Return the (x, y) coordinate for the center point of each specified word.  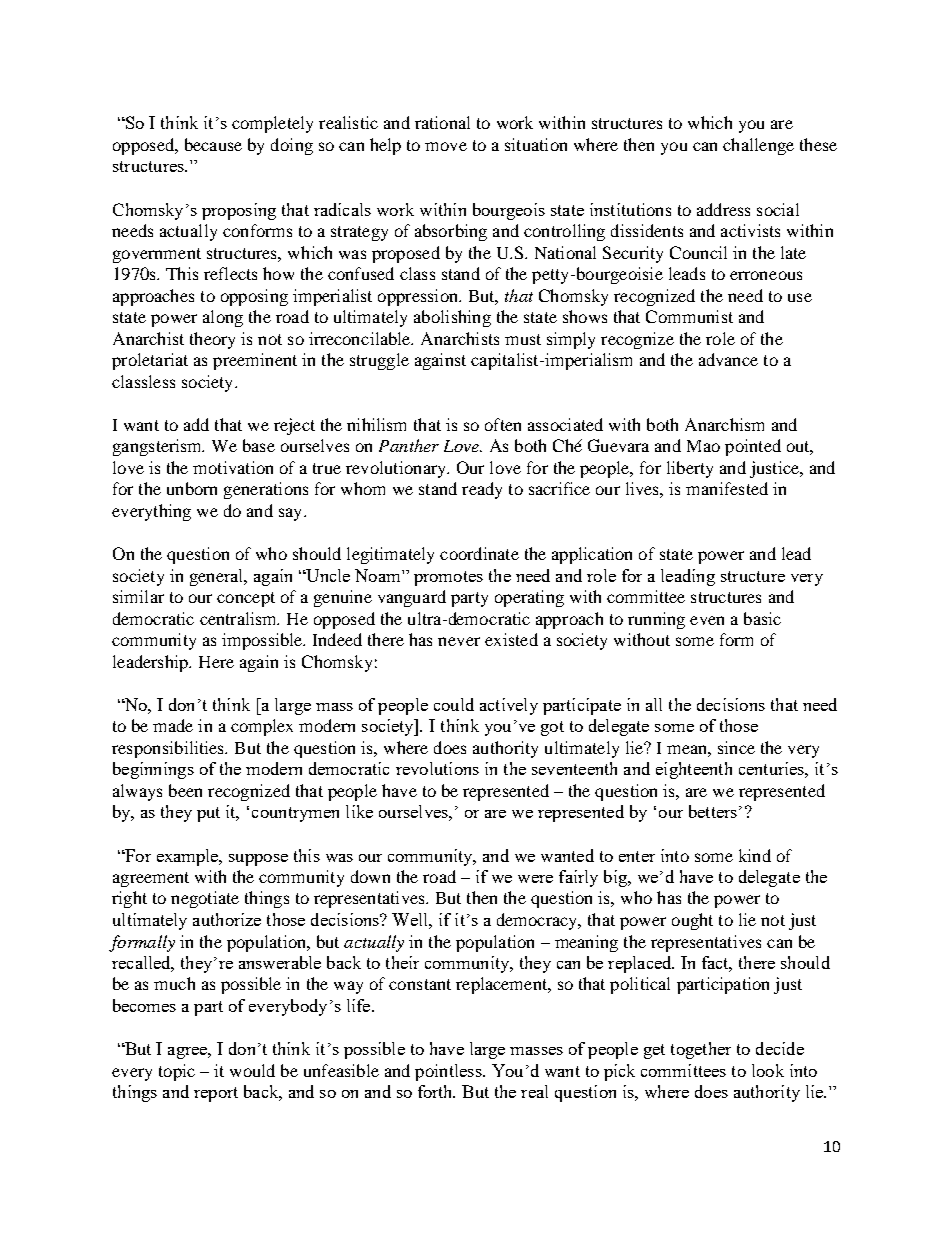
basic (762, 618)
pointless (449, 1072)
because (213, 144)
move (446, 146)
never (459, 641)
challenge (758, 146)
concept (246, 599)
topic (177, 1072)
